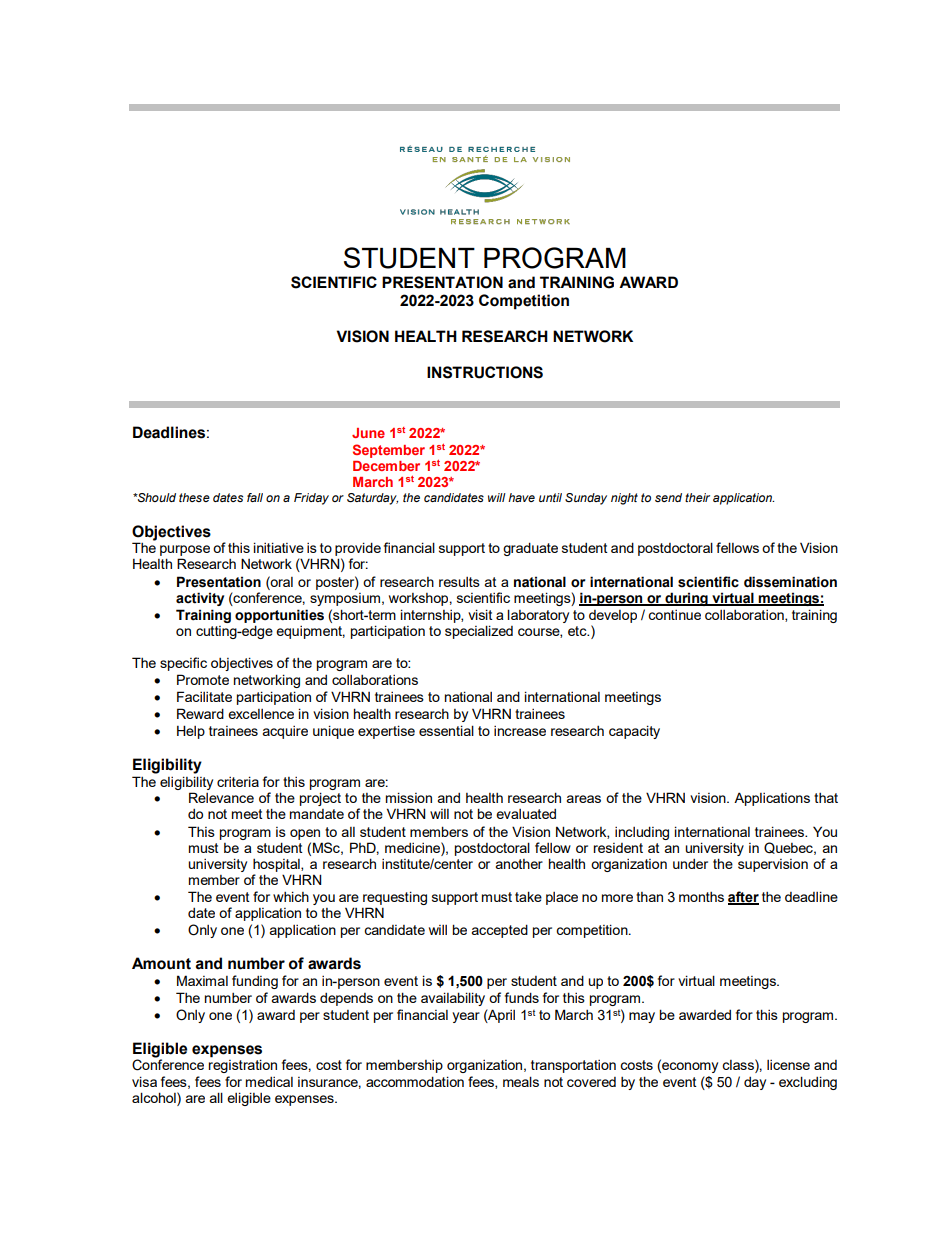 The width and height of the screenshot is (952, 1233). I want to click on registration, so click(242, 1066).
